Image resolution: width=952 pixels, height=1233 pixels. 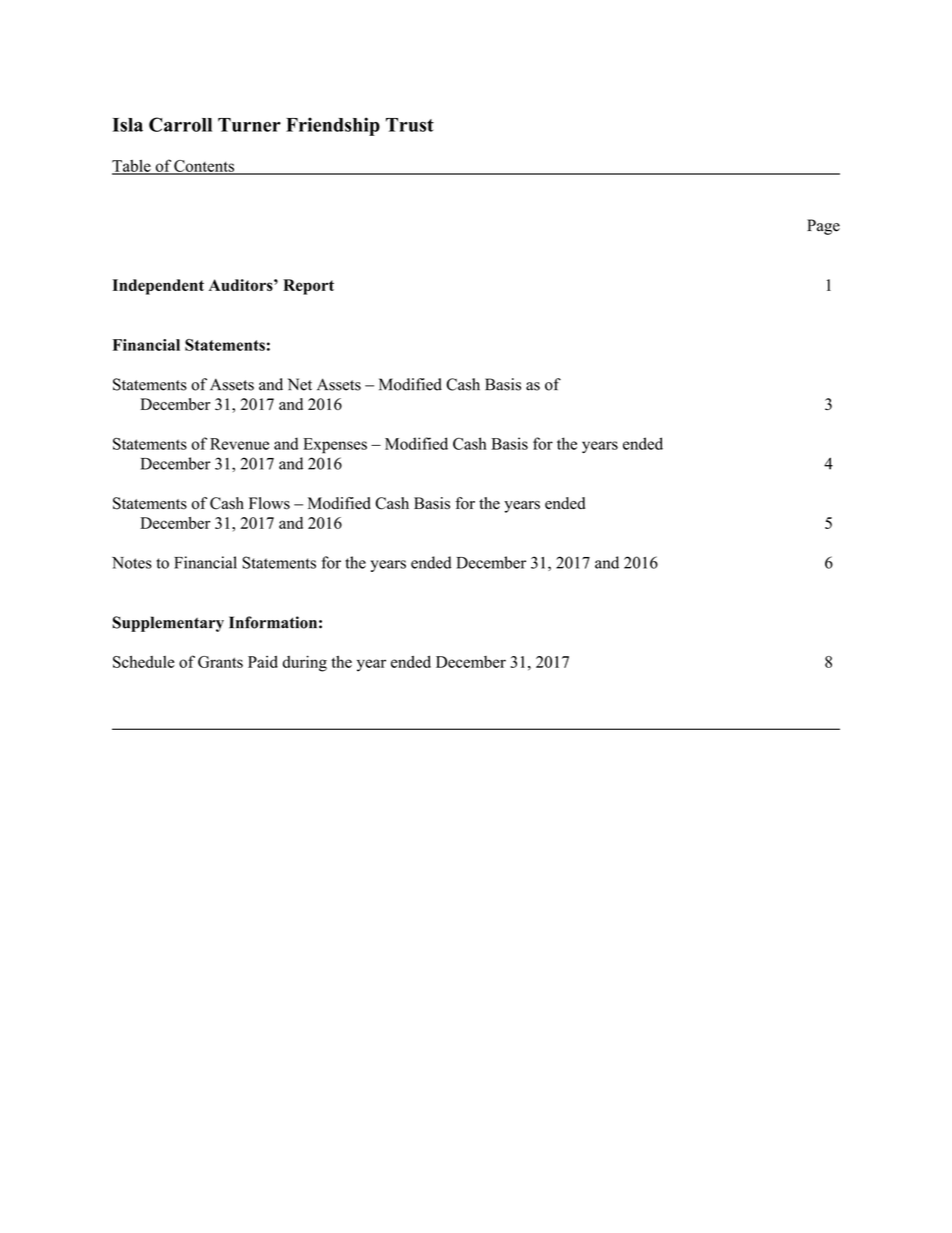 What do you see at coordinates (300, 384) in the screenshot?
I see `Net` at bounding box center [300, 384].
